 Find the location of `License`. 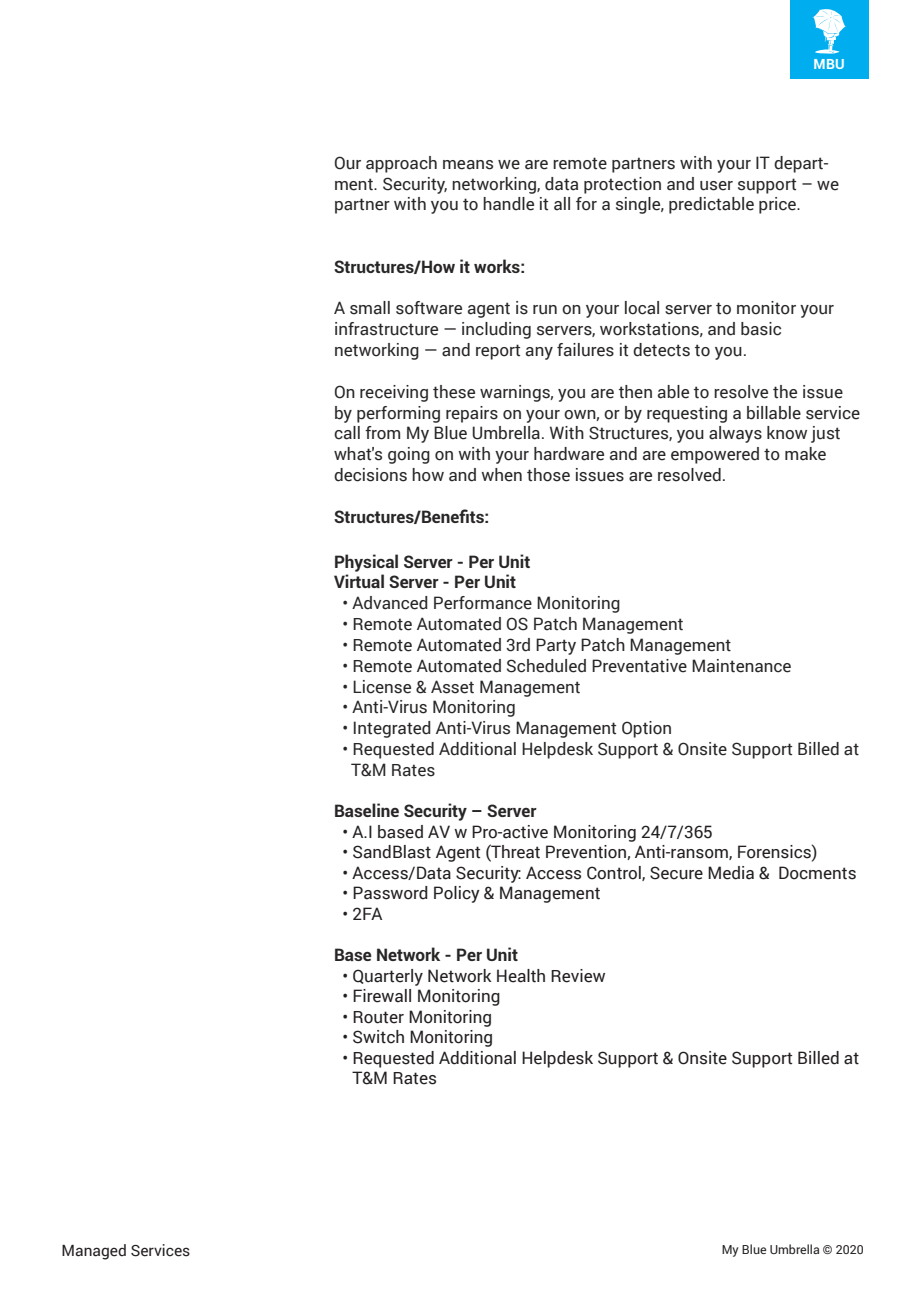

License is located at coordinates (382, 687).
